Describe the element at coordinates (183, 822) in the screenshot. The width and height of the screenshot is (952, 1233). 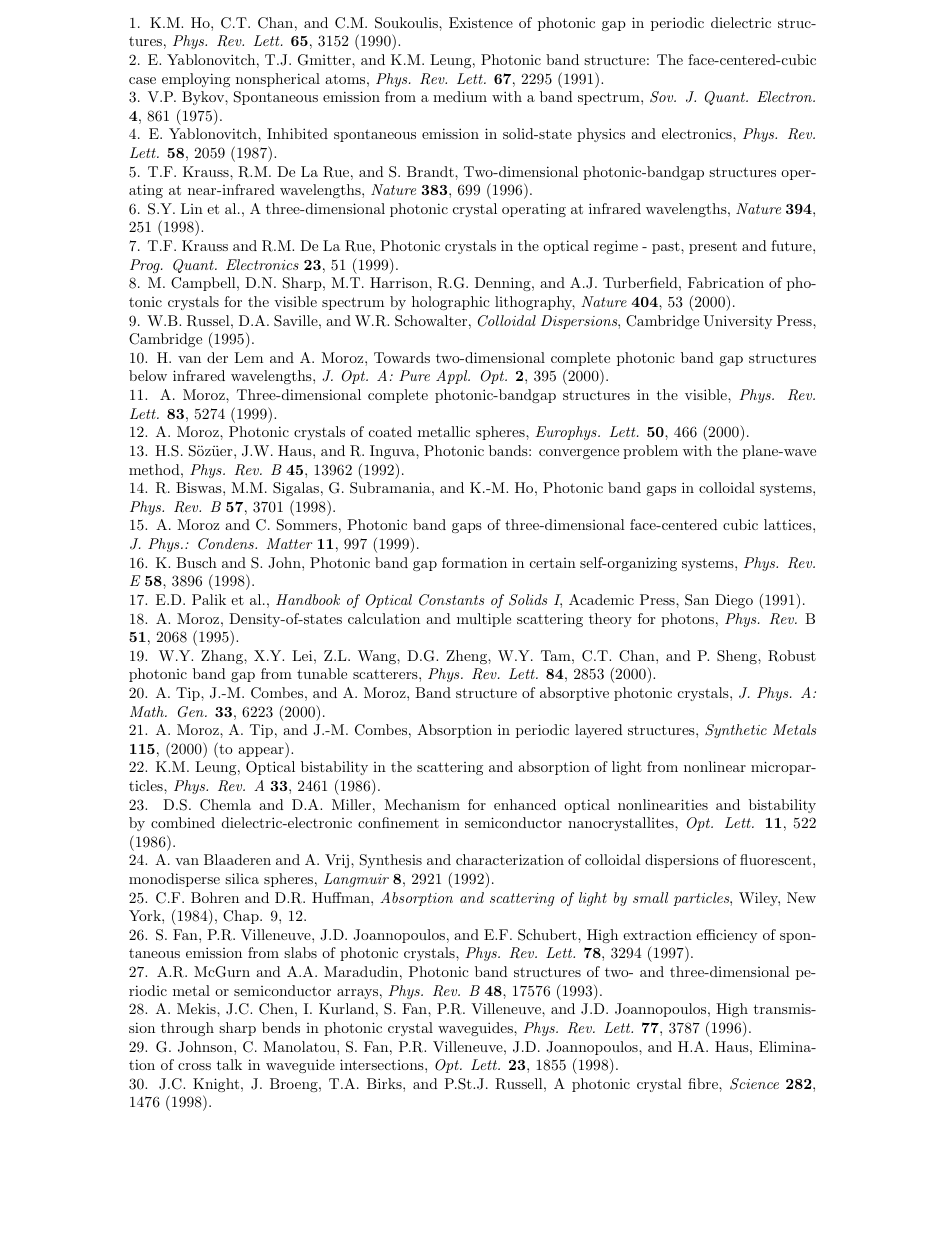
I see `combined` at that location.
